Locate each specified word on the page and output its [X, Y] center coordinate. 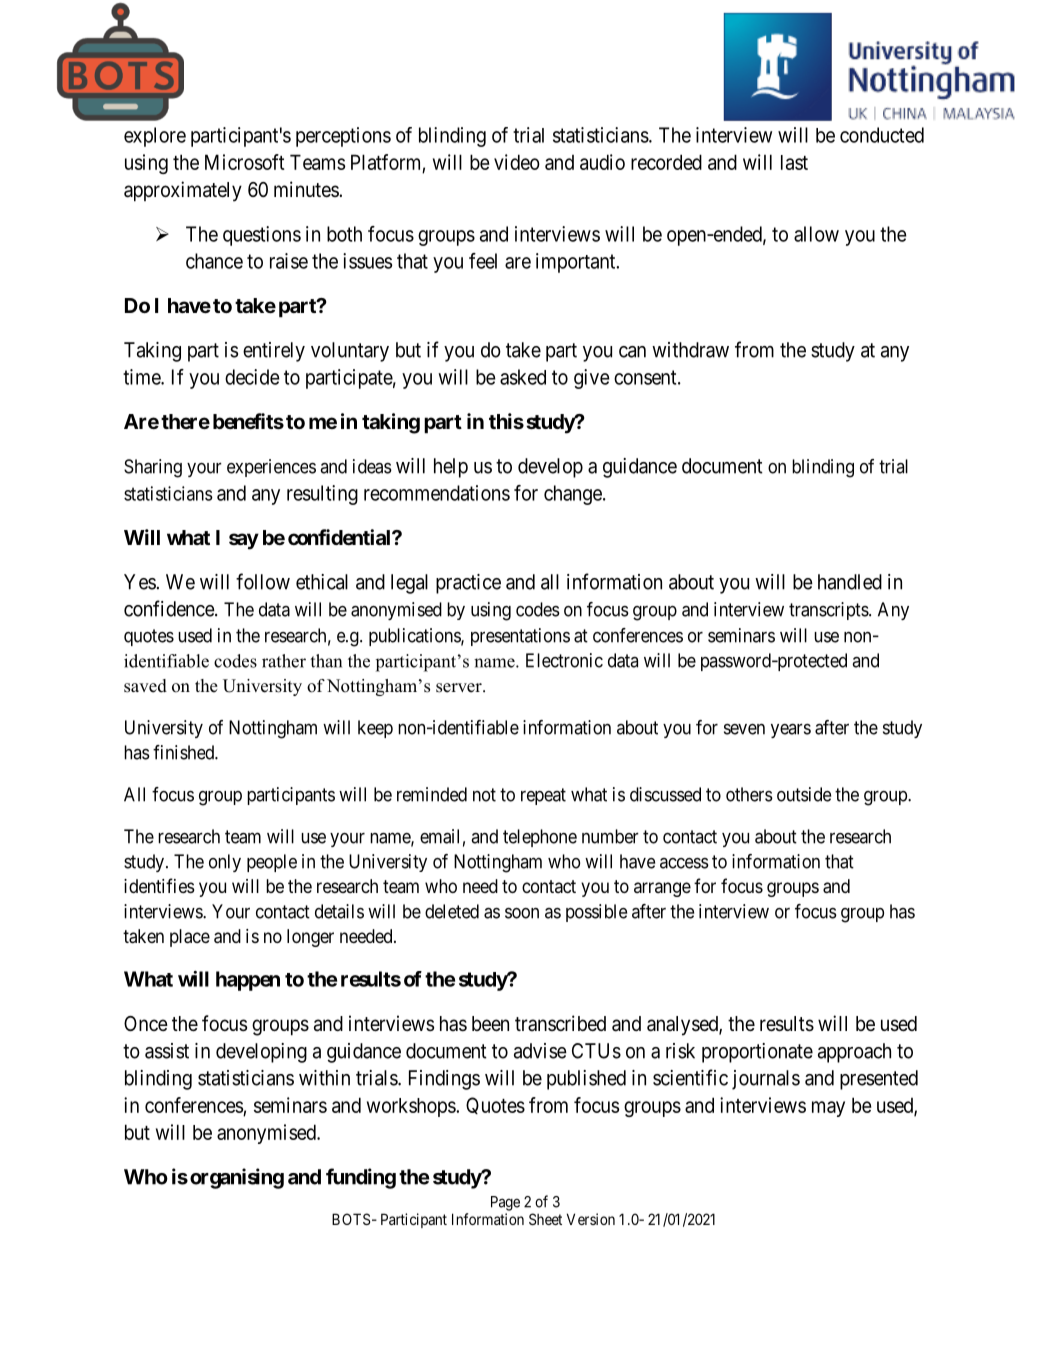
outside [804, 794]
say [244, 541]
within [324, 1078]
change [574, 495]
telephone [540, 838]
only [225, 863]
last [794, 162]
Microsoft [245, 162]
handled [850, 582]
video [517, 162]
